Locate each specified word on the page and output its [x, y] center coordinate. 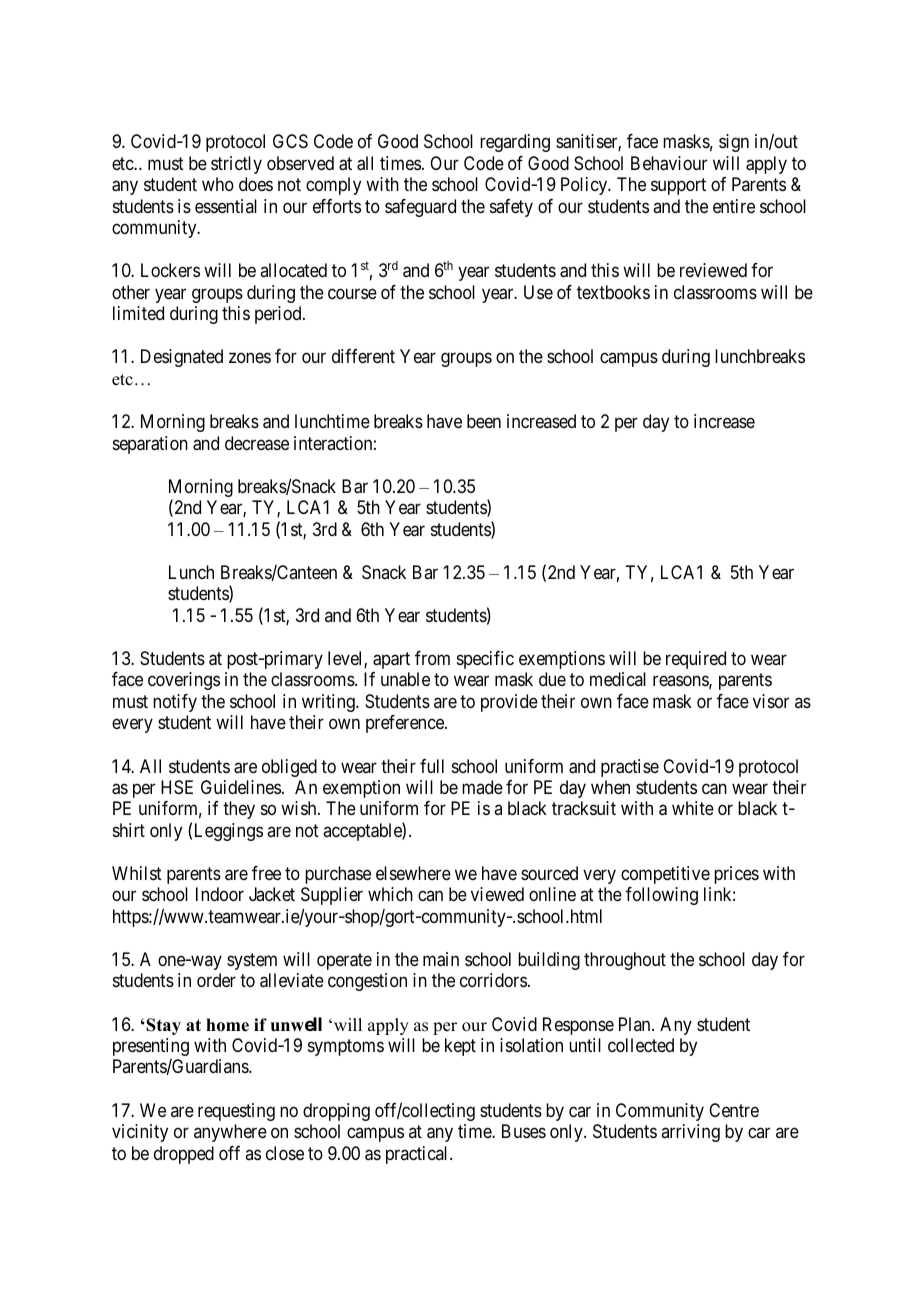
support [678, 187]
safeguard [420, 208]
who [218, 184]
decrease [257, 443]
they [239, 810]
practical [418, 1155]
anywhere [230, 1133]
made [482, 787]
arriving [690, 1133]
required [696, 660]
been [484, 421]
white [693, 808]
